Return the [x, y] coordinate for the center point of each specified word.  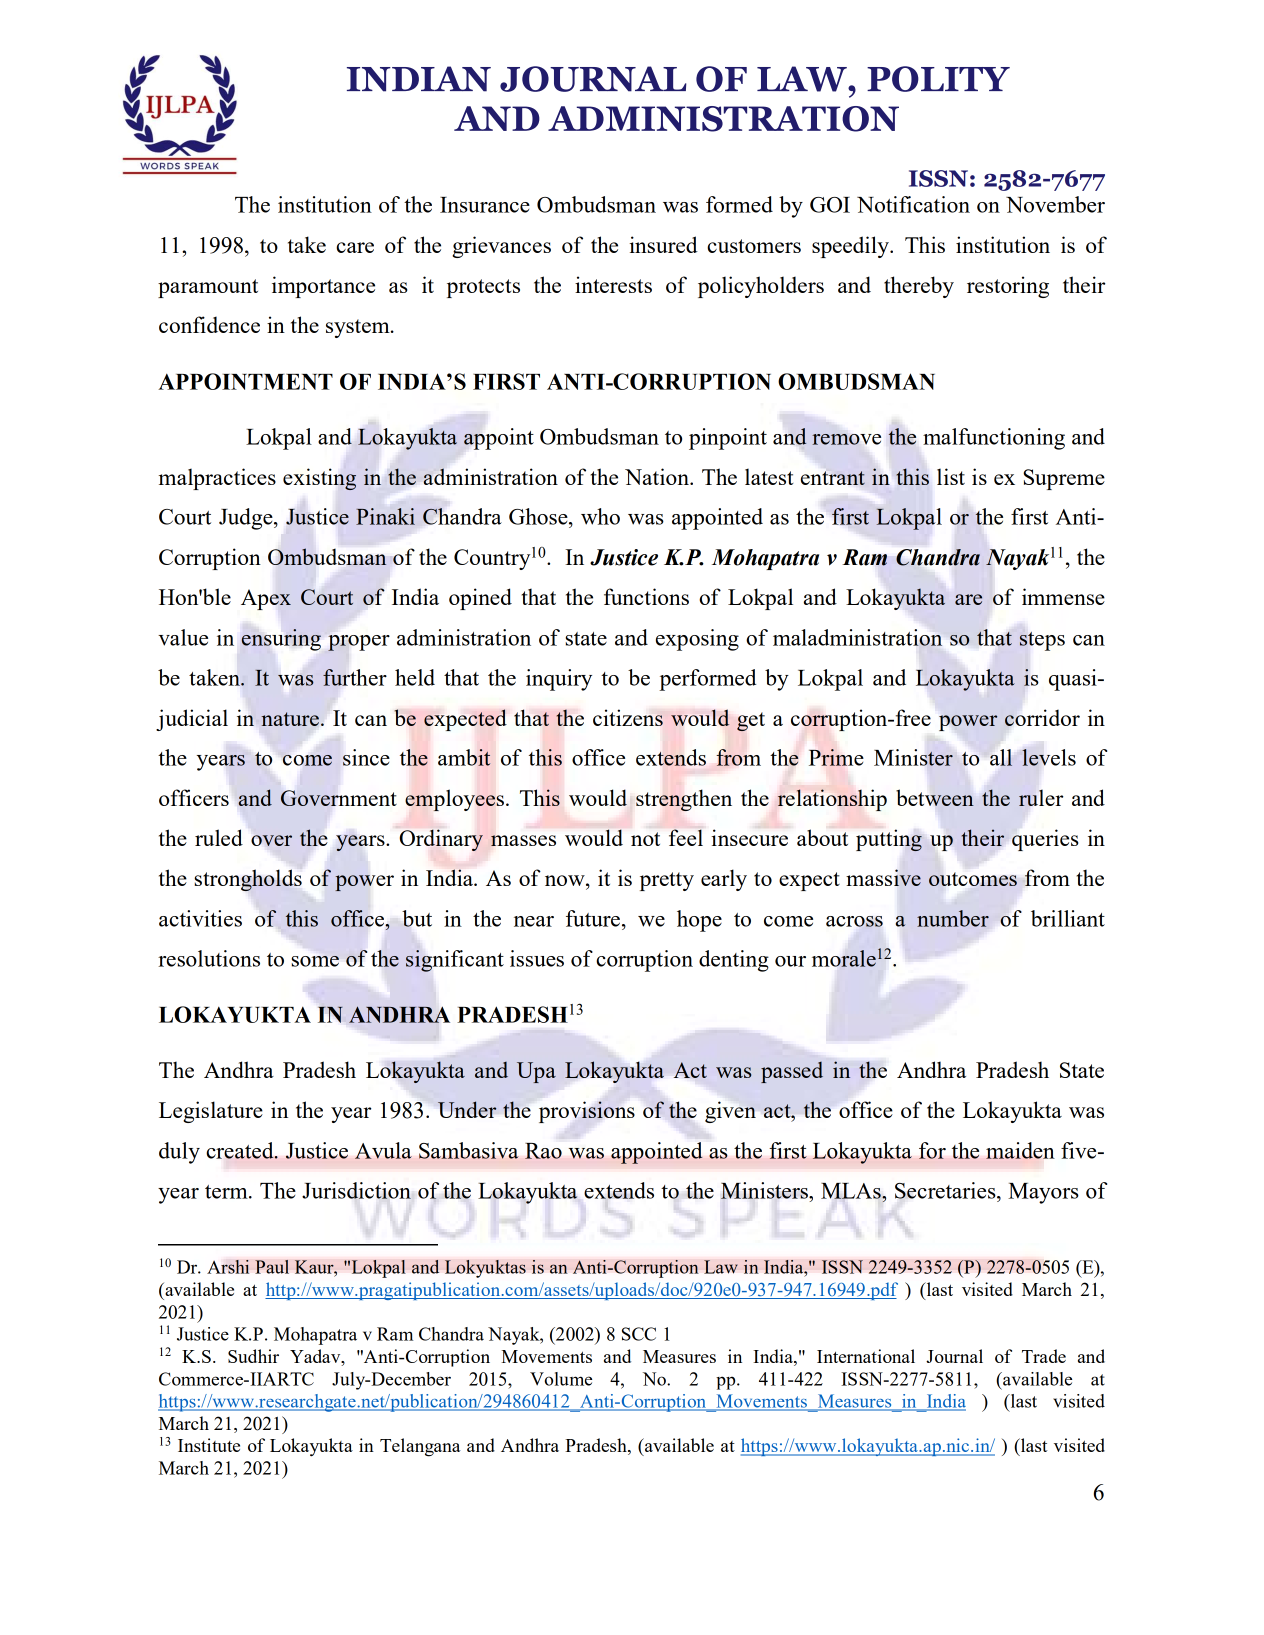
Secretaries [946, 1190]
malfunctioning [994, 439]
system [359, 328]
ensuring [281, 640]
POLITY [938, 79]
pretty [667, 881]
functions [646, 596]
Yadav [316, 1356]
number [953, 918]
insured [663, 244]
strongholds [248, 880]
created [241, 1150]
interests [613, 284]
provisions [587, 1112]
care [355, 247]
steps [1042, 641]
